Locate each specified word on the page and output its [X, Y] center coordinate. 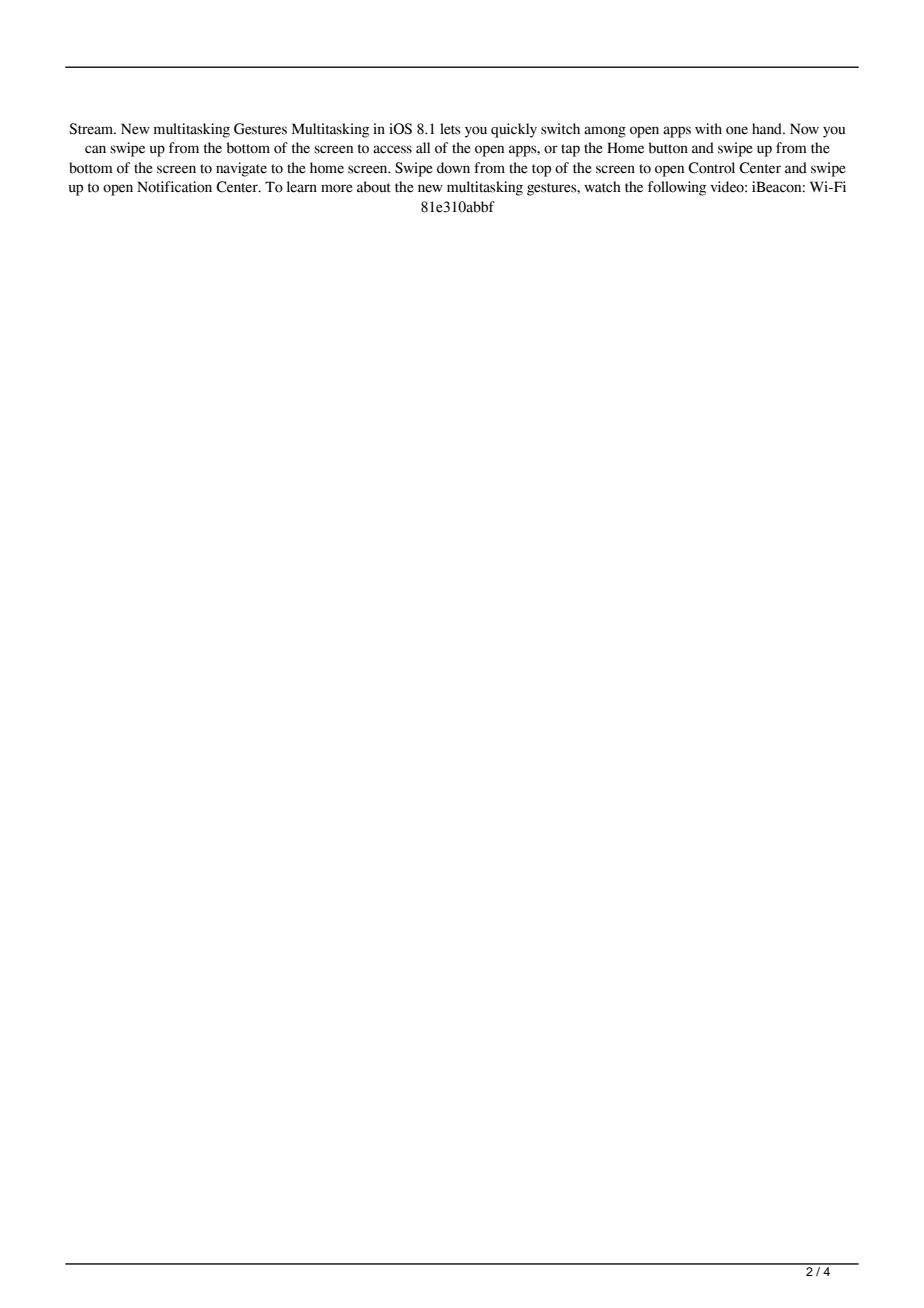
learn [302, 187]
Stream [92, 129]
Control [711, 168]
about [374, 187]
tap [570, 150]
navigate [241, 169]
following [677, 188]
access [392, 149]
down [453, 168]
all [423, 148]
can [95, 149]
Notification [174, 187]
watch [602, 187]
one [737, 130]
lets [450, 129]
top [541, 170]
